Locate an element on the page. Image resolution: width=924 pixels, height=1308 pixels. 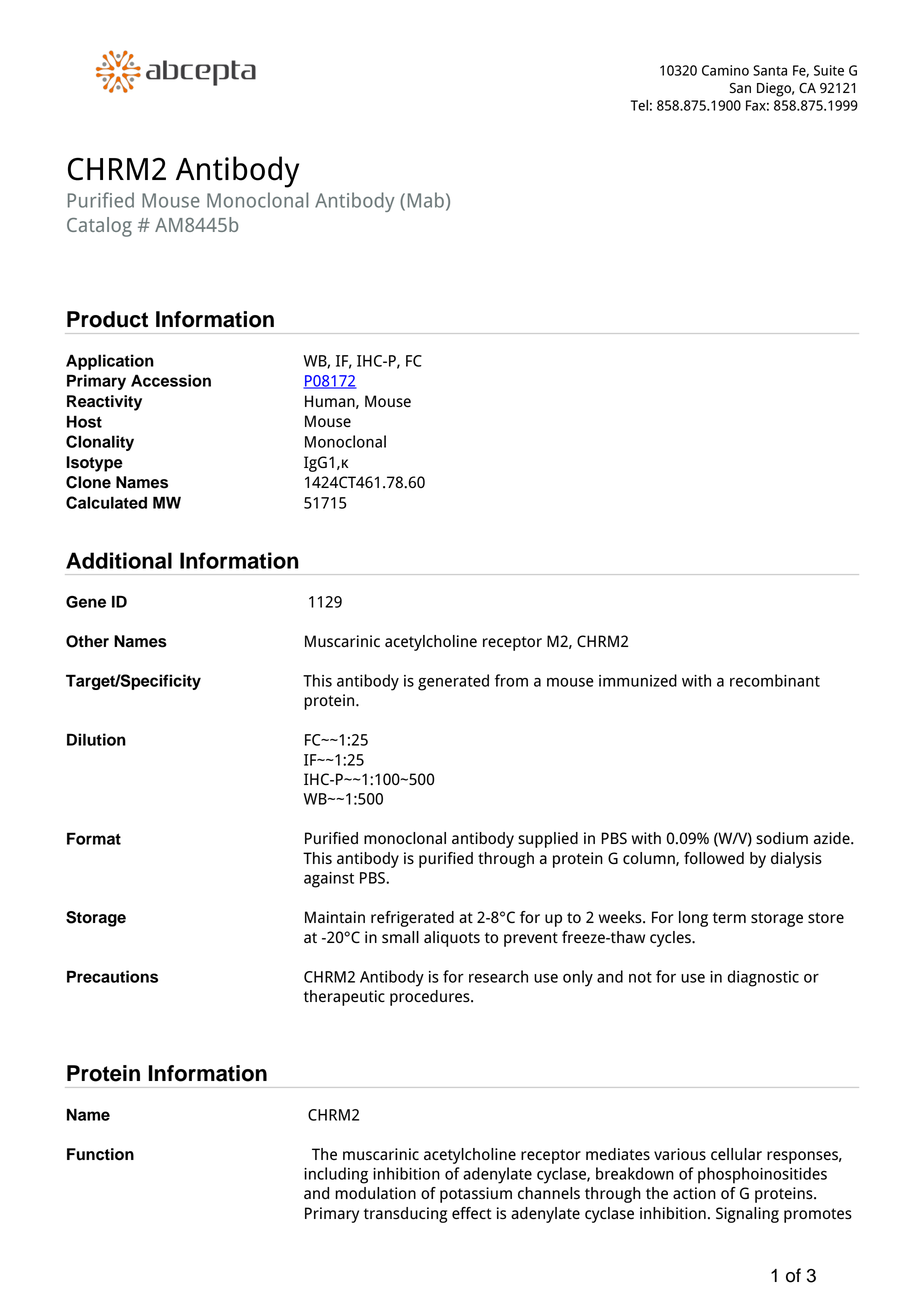
cellular is located at coordinates (736, 1154).
